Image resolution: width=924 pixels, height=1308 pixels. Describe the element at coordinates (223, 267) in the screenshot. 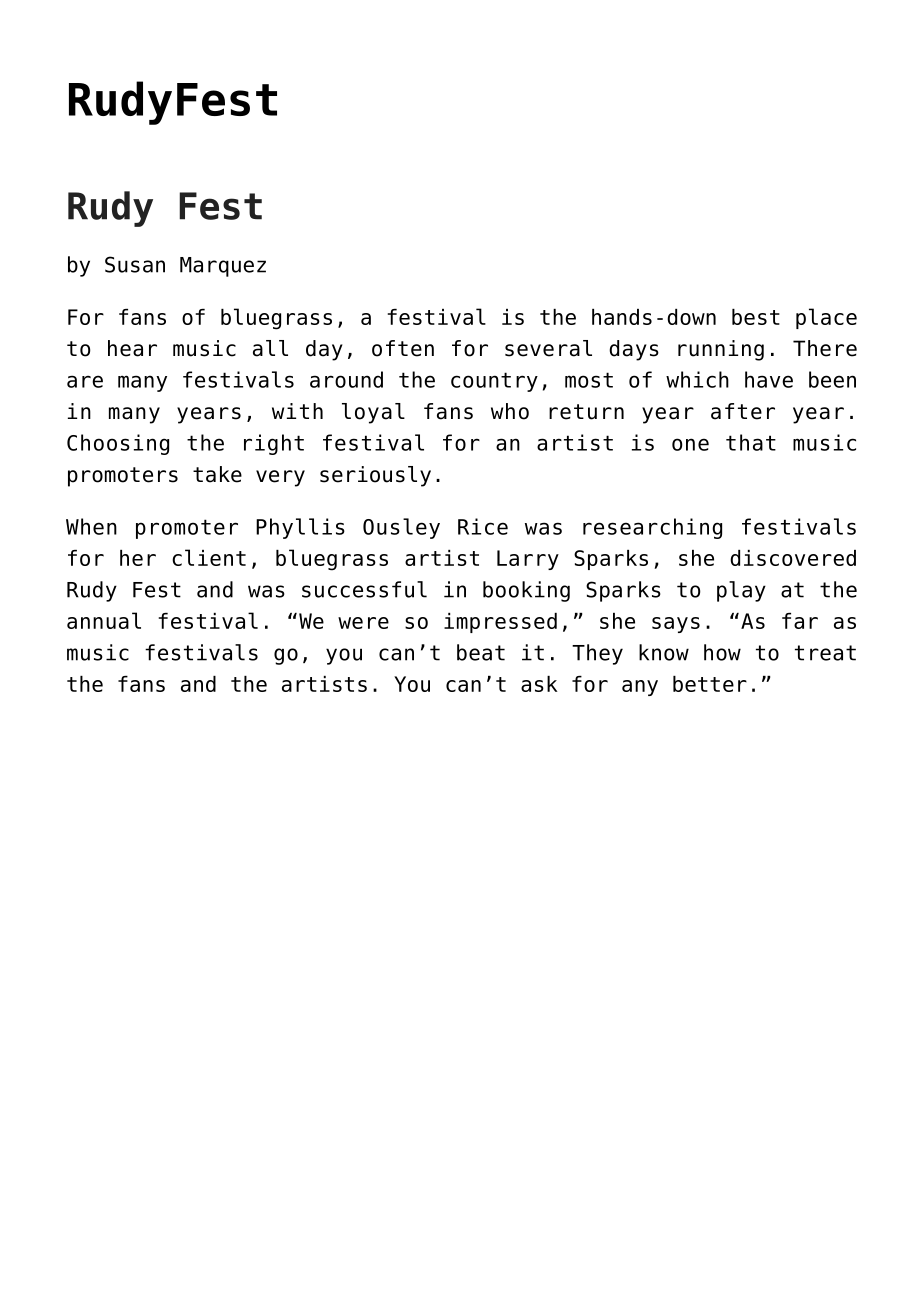

I see `Marquez` at that location.
